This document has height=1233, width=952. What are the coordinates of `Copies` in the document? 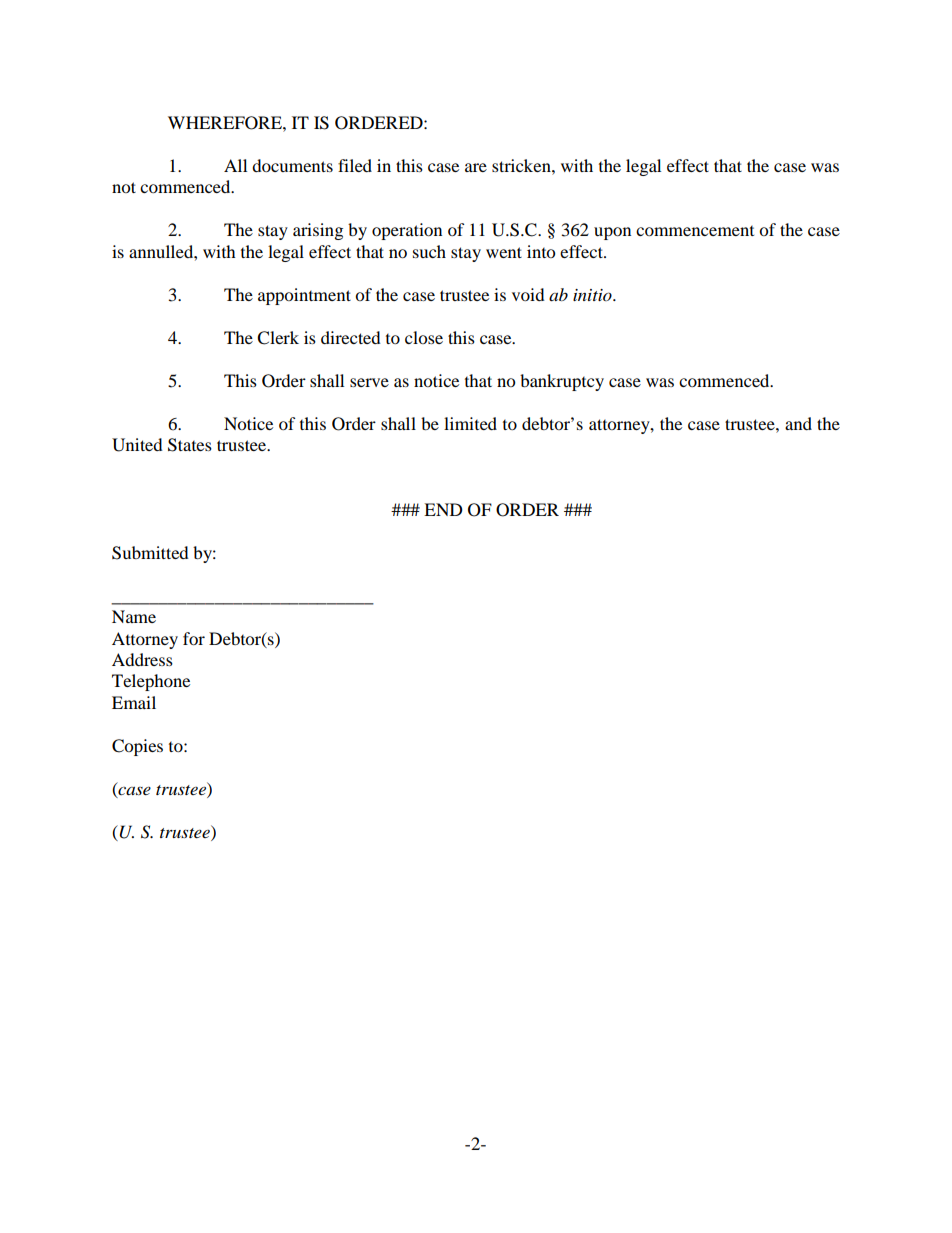 It's located at (137, 747).
